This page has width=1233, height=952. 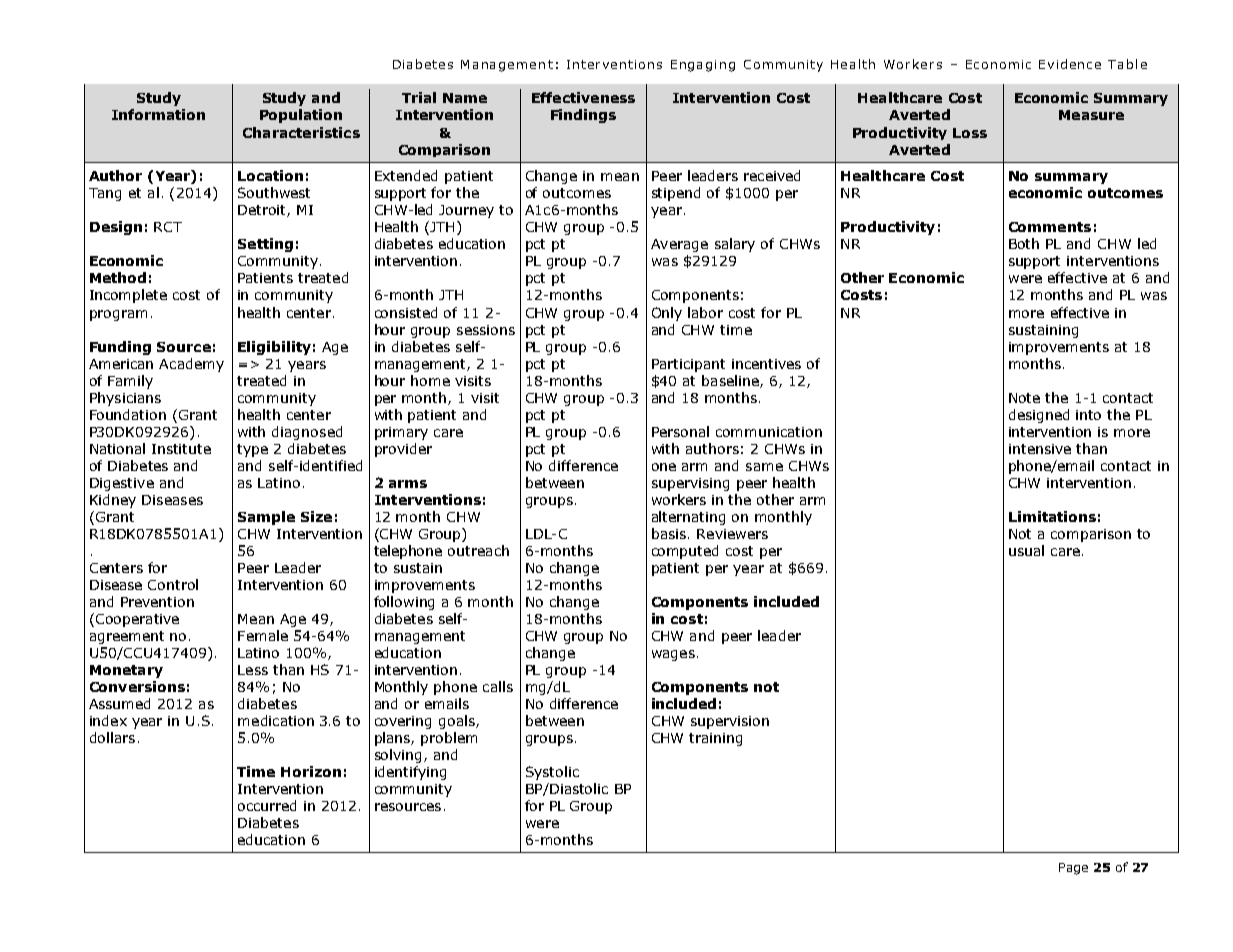 What do you see at coordinates (552, 773) in the page?
I see `Systolic` at bounding box center [552, 773].
